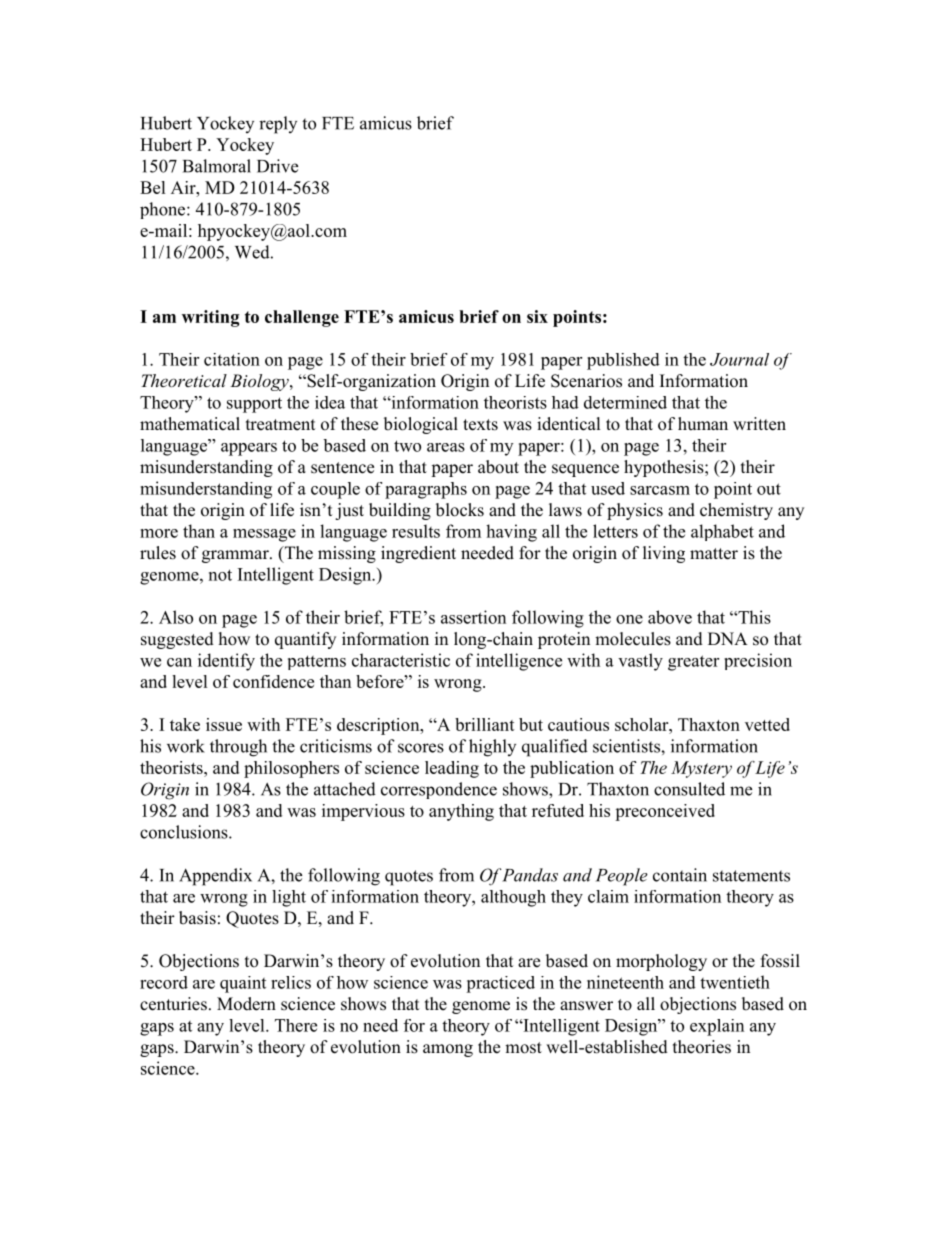 This image has height=1233, width=952. I want to click on texts, so click(480, 425).
